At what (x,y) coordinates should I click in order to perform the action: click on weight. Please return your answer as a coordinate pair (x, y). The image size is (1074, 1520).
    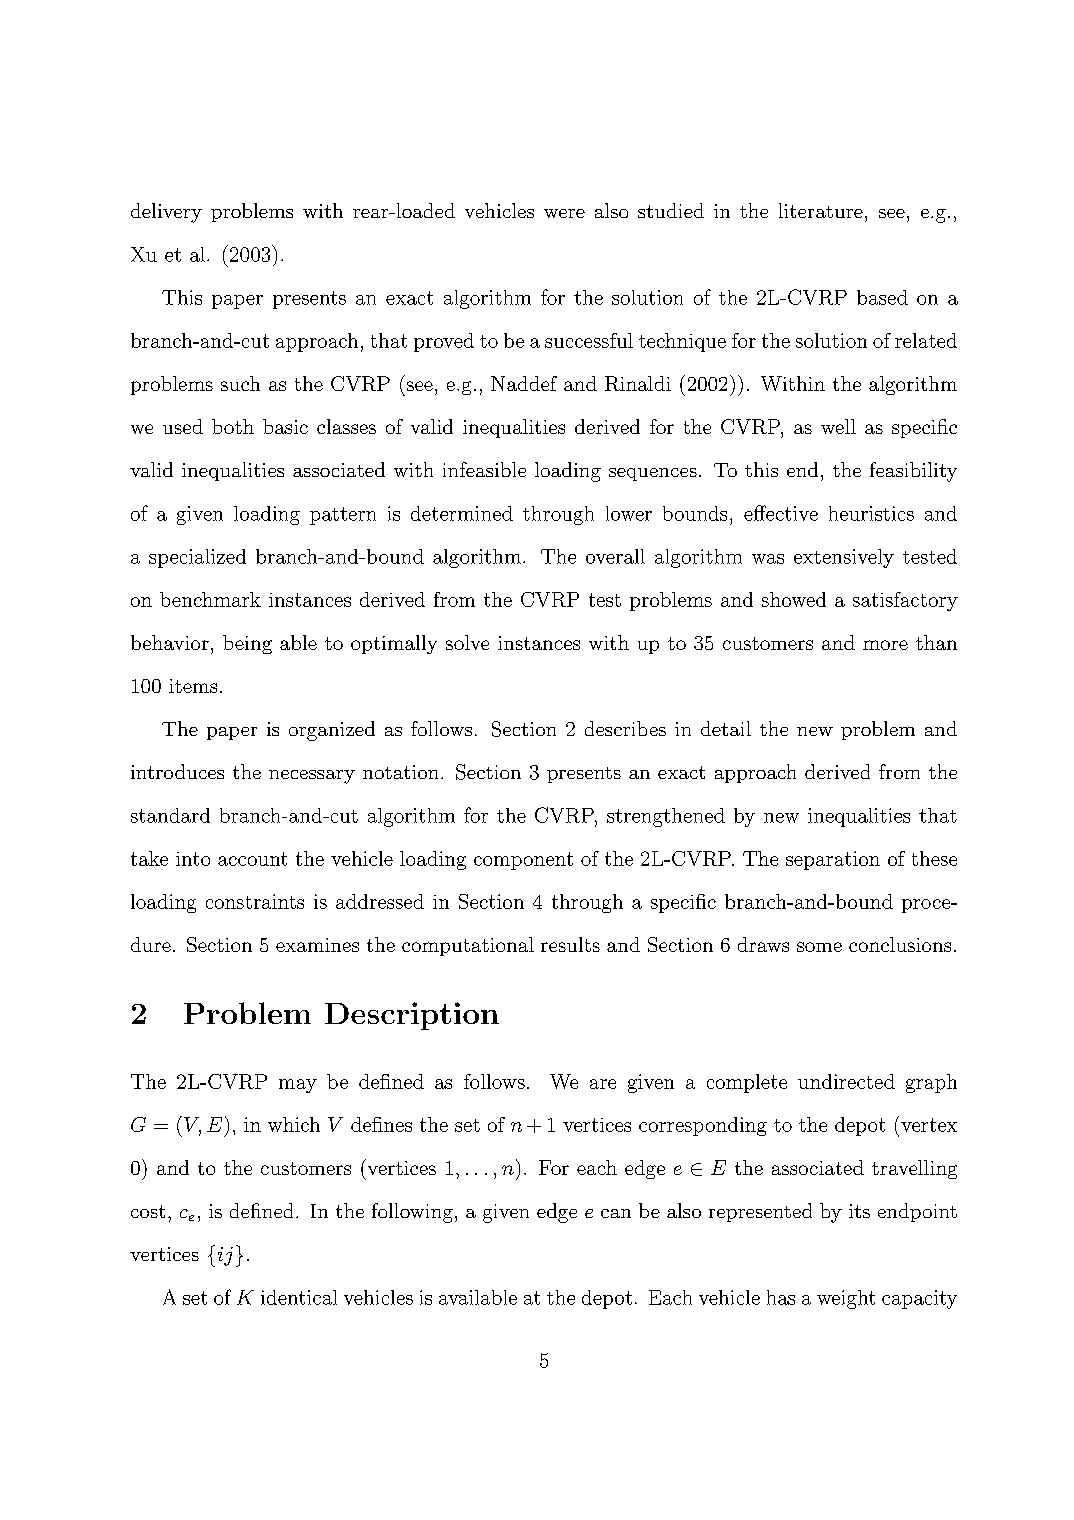
    Looking at the image, I should click on (846, 1299).
